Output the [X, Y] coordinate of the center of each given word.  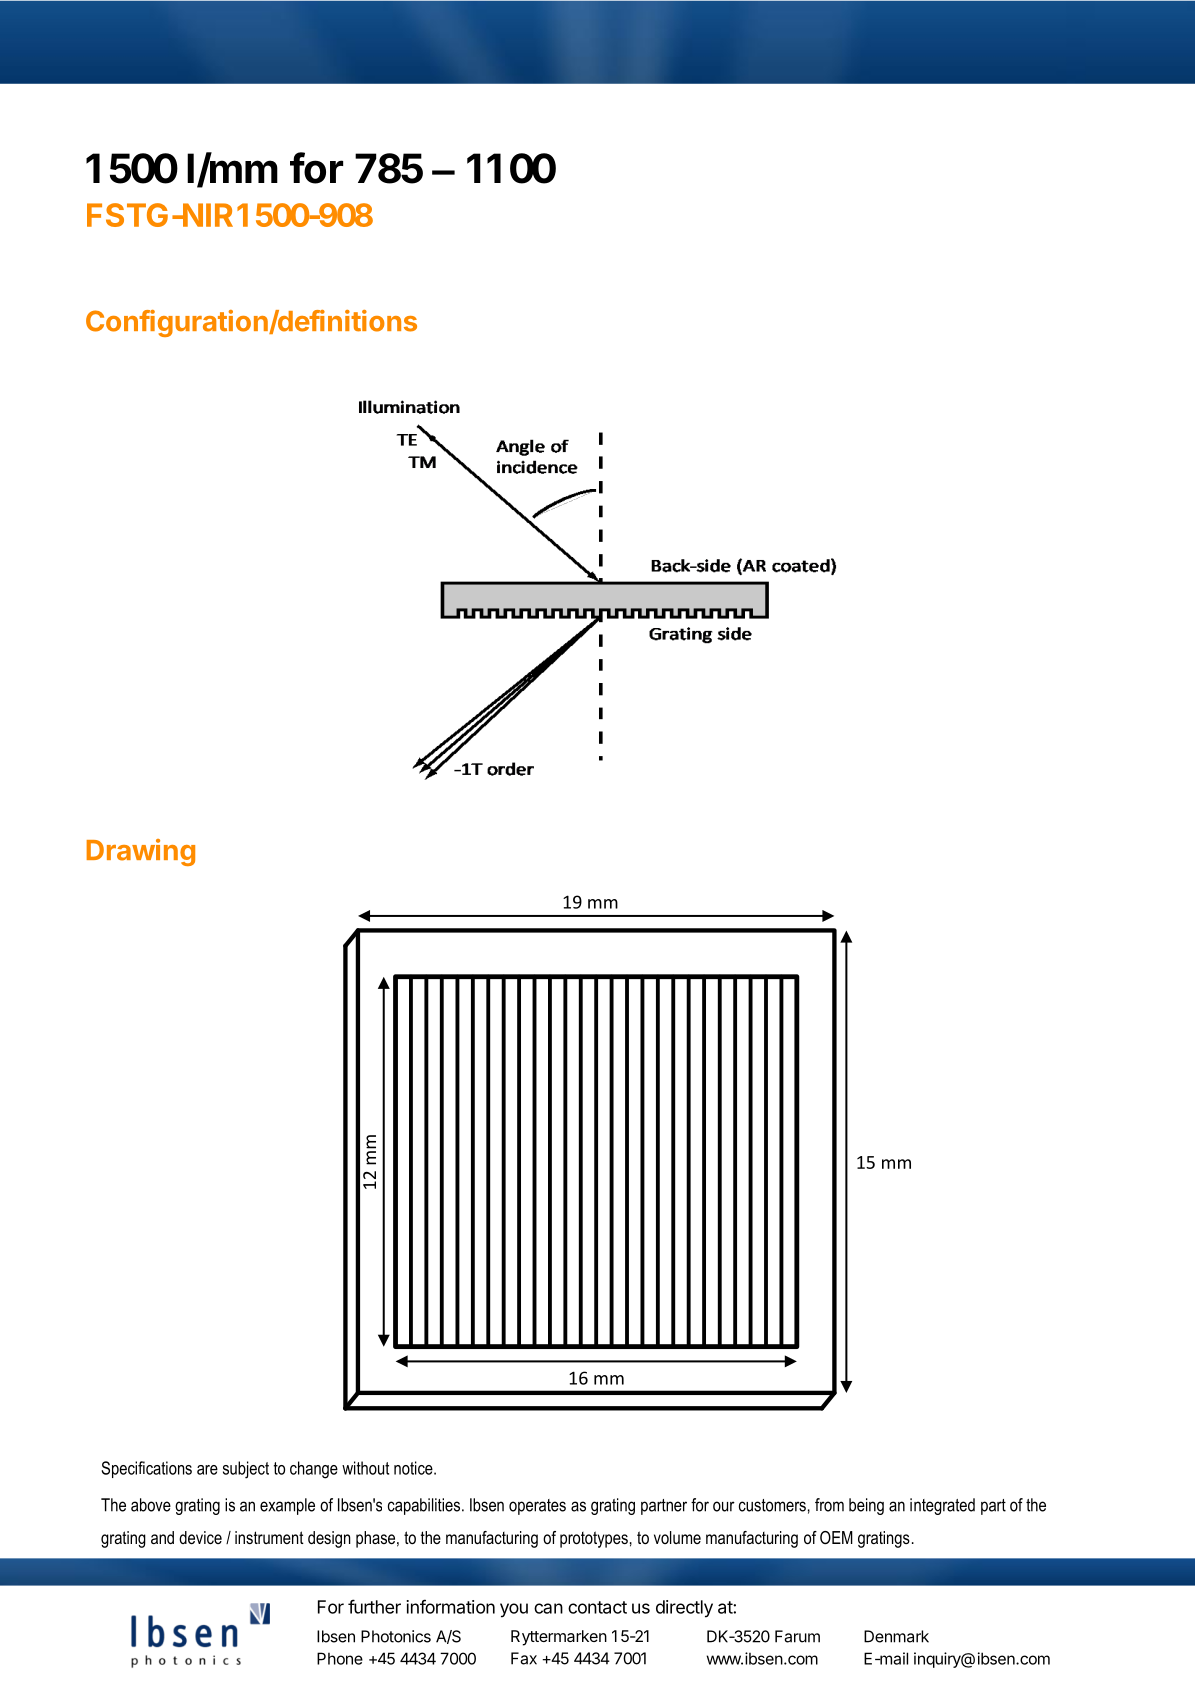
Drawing [141, 852]
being [866, 1506]
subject [246, 1470]
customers [772, 1505]
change [314, 1470]
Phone [340, 1658]
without [365, 1468]
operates [537, 1507]
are [207, 1470]
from [829, 1505]
